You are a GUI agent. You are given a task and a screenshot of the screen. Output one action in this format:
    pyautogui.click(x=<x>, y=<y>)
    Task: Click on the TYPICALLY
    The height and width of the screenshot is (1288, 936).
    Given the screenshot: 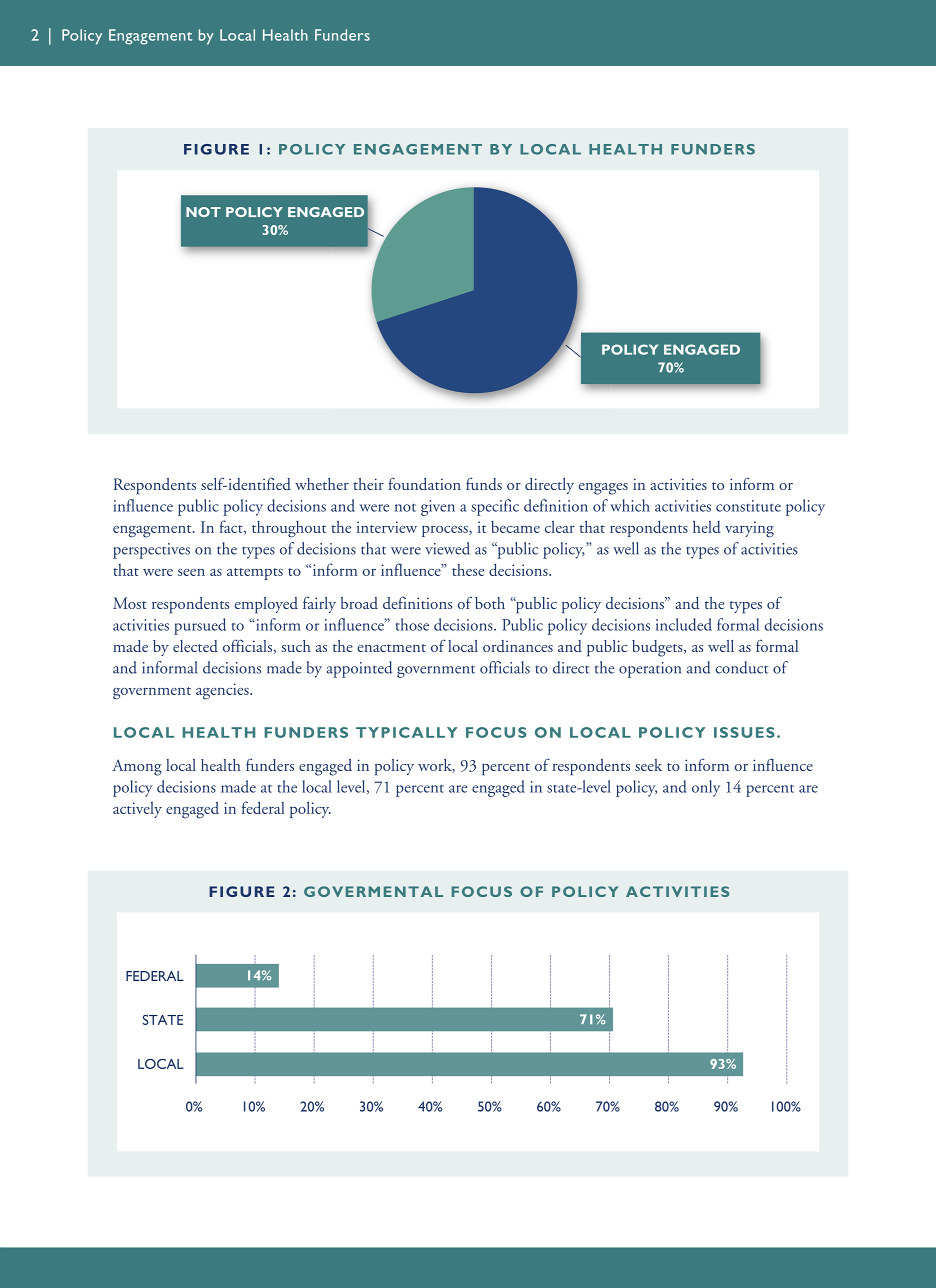 What is the action you would take?
    pyautogui.click(x=406, y=732)
